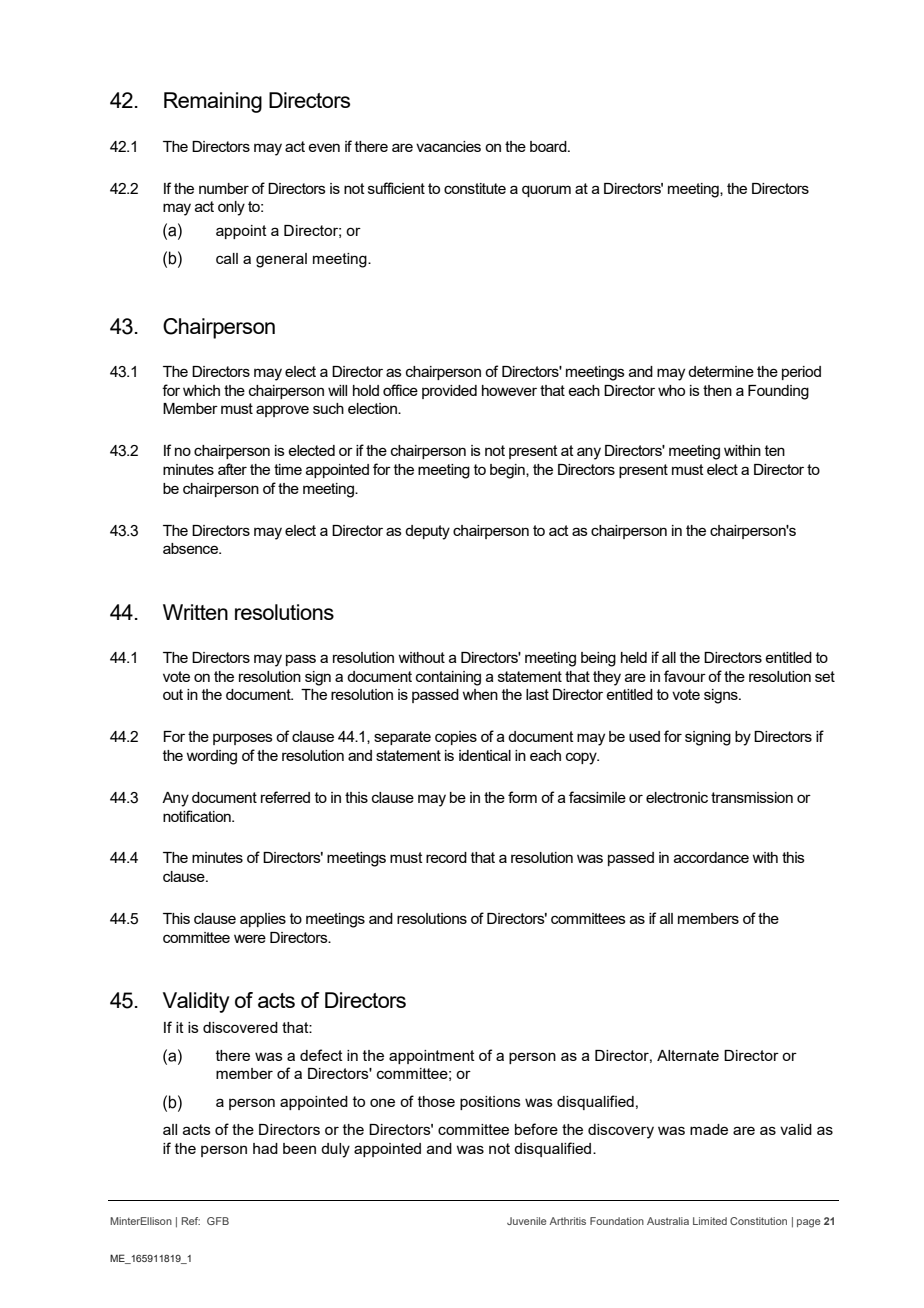 This page has width=924, height=1308. I want to click on form, so click(522, 797).
